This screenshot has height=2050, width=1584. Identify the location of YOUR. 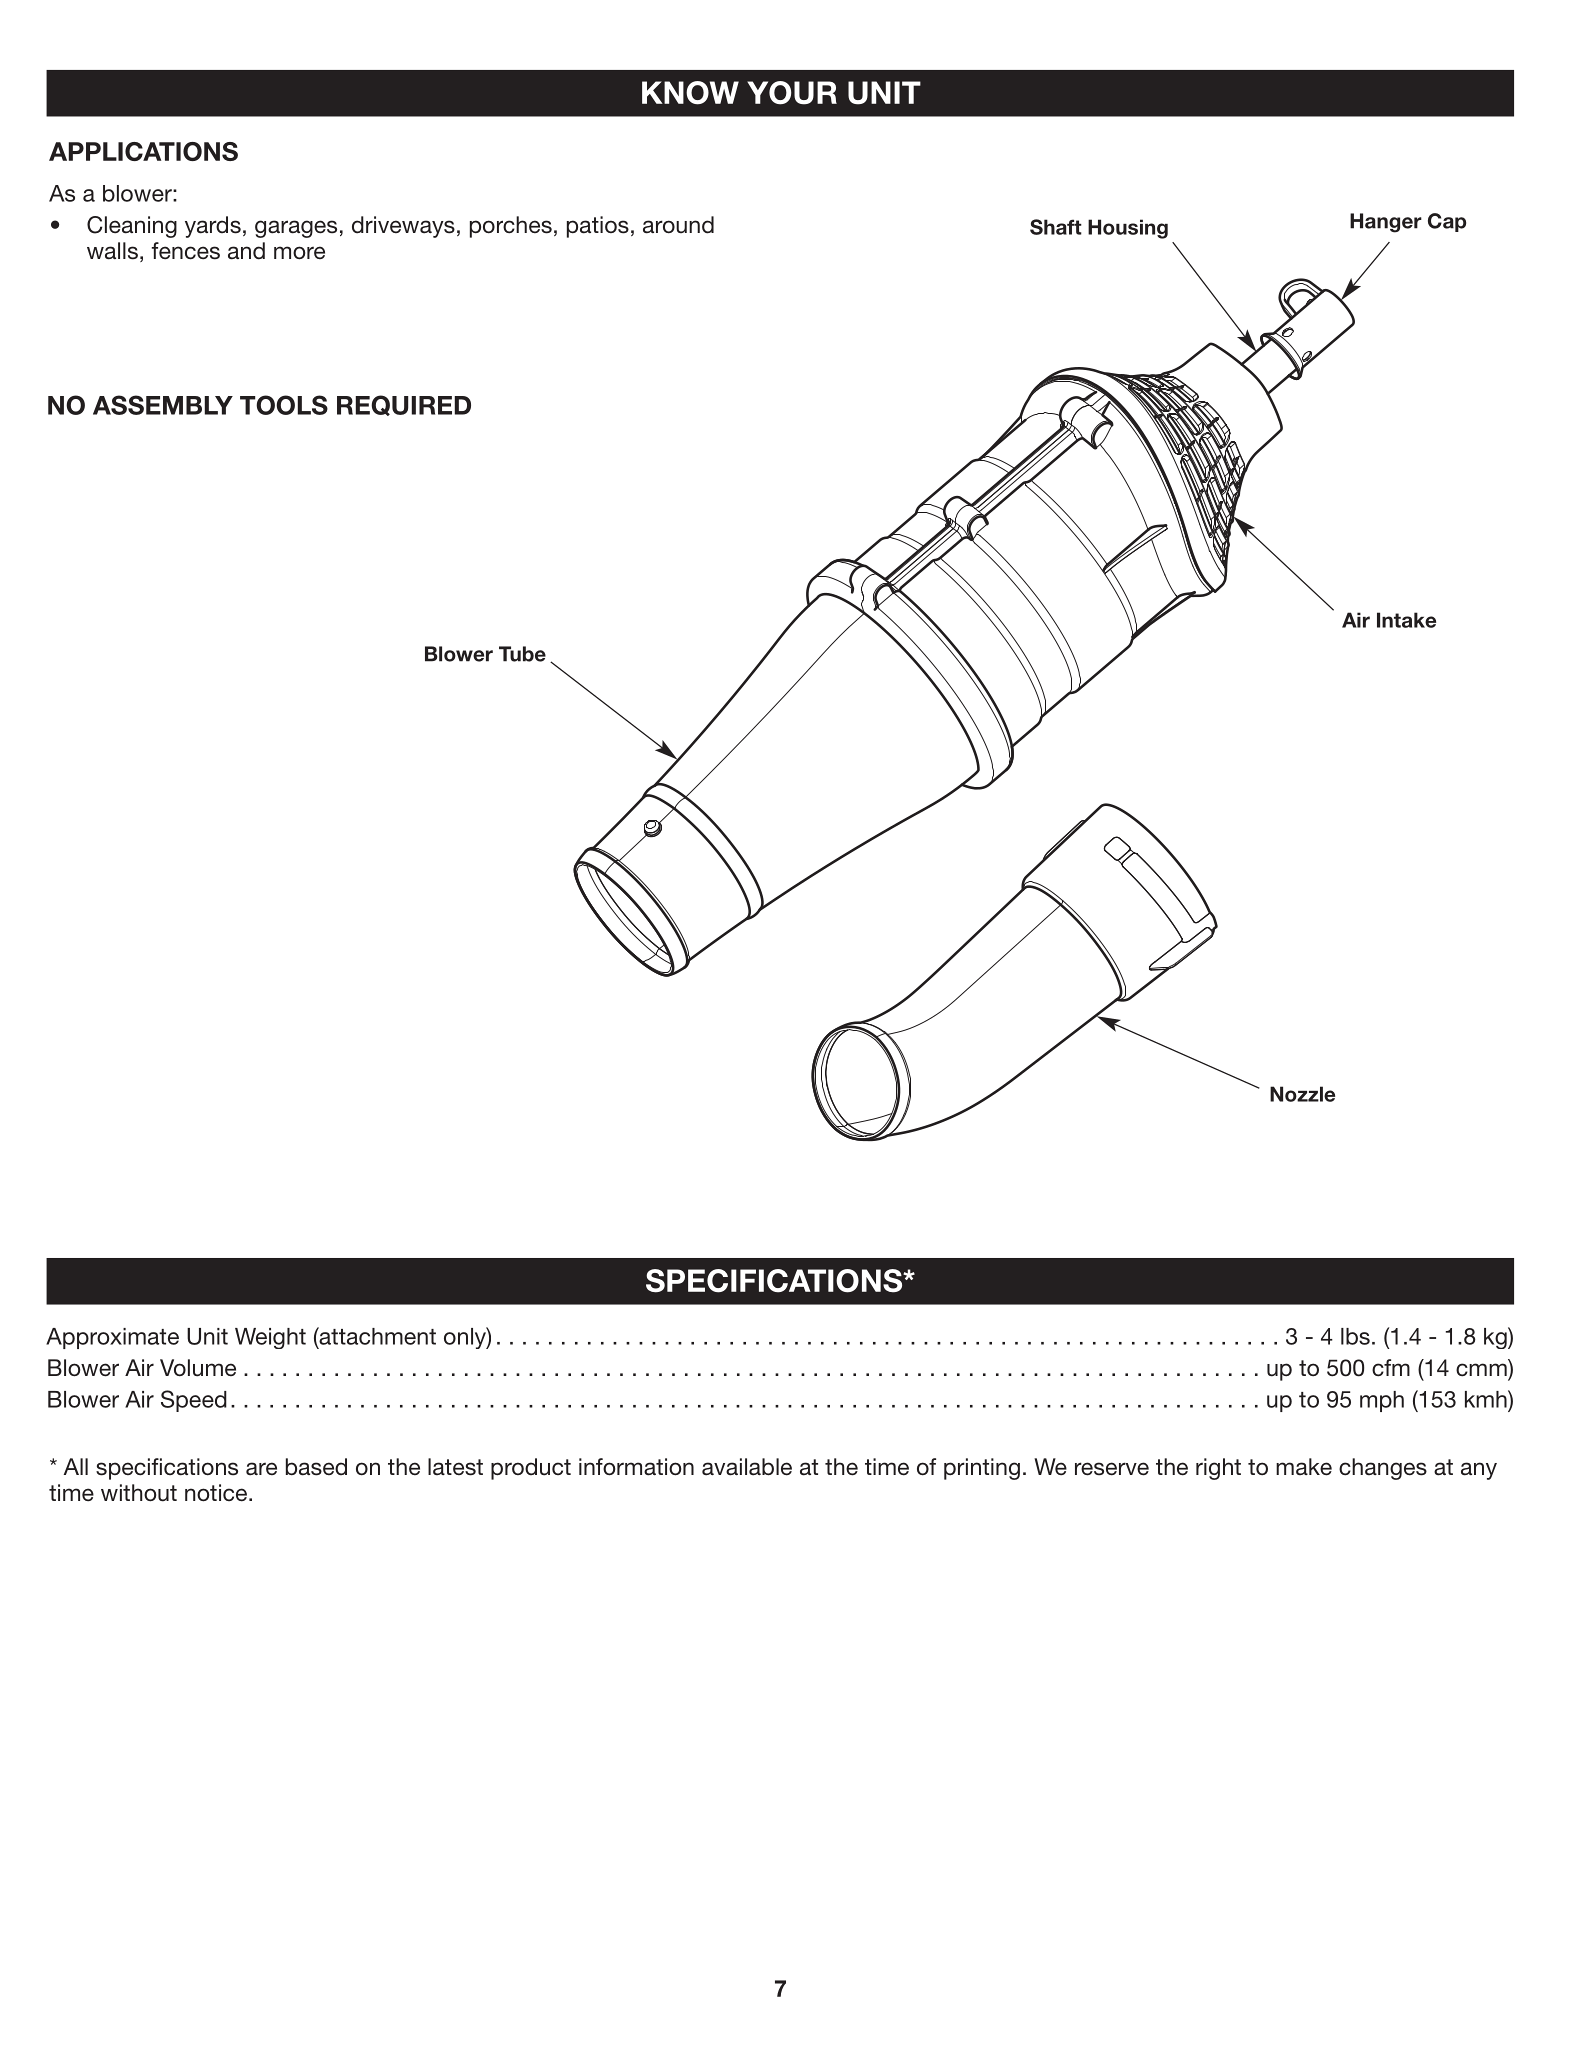
(792, 93).
